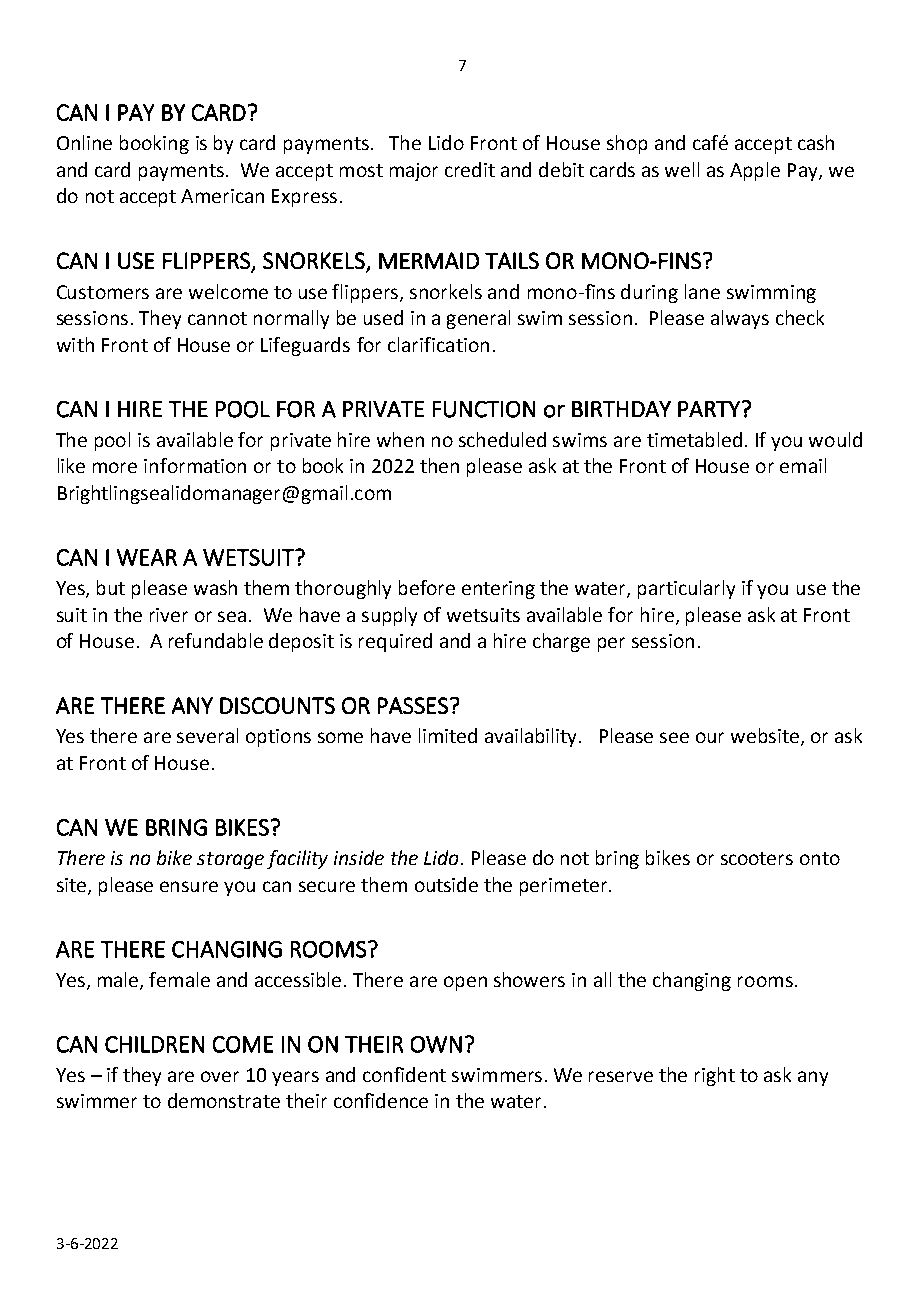 The height and width of the image is (1308, 924). What do you see at coordinates (686, 589) in the image?
I see `particularly` at bounding box center [686, 589].
